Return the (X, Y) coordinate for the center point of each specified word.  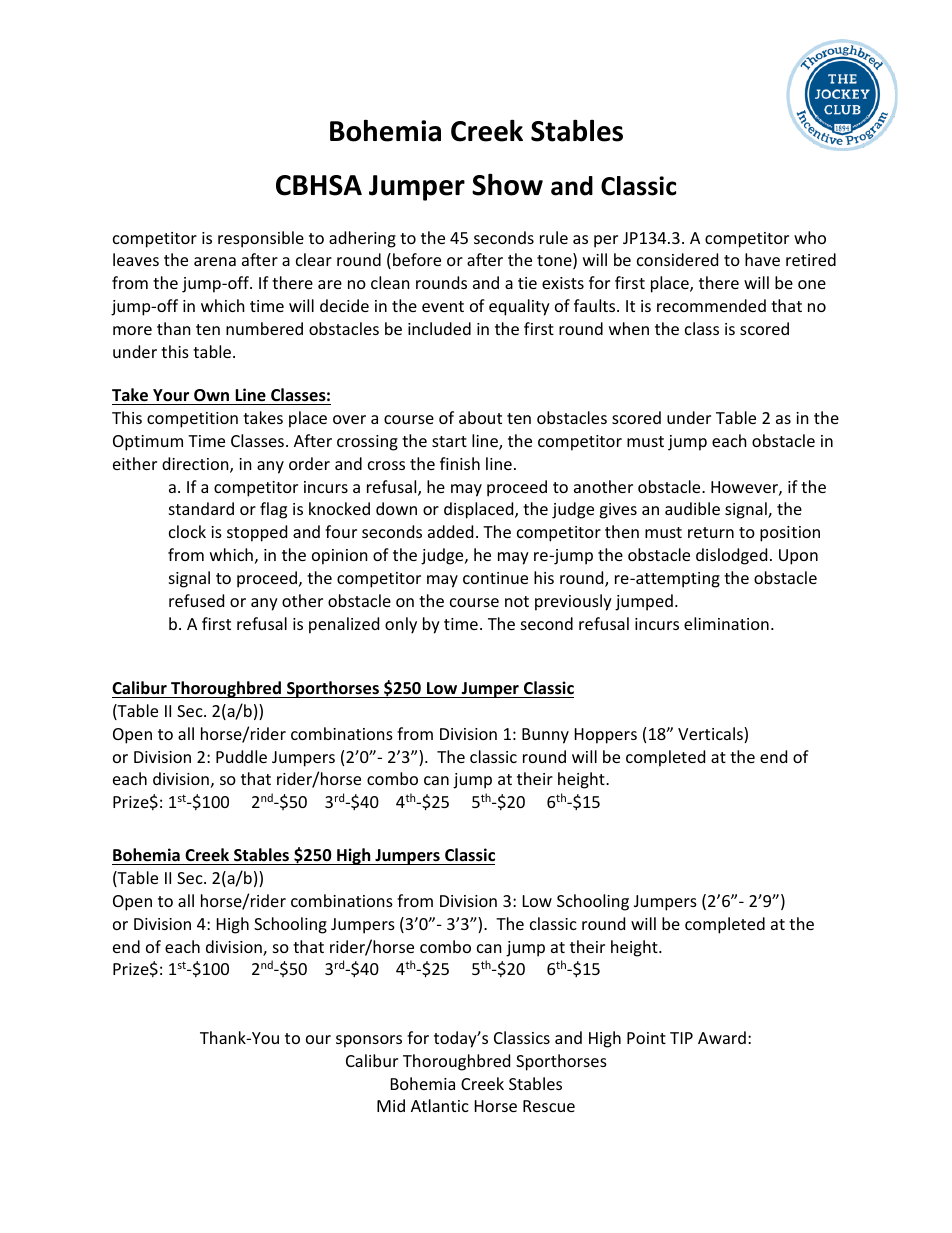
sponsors (369, 1041)
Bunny (545, 736)
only (401, 625)
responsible (261, 239)
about (480, 417)
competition (192, 420)
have (762, 259)
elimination (726, 623)
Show (507, 184)
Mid (391, 1105)
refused (196, 600)
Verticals (711, 735)
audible (692, 508)
